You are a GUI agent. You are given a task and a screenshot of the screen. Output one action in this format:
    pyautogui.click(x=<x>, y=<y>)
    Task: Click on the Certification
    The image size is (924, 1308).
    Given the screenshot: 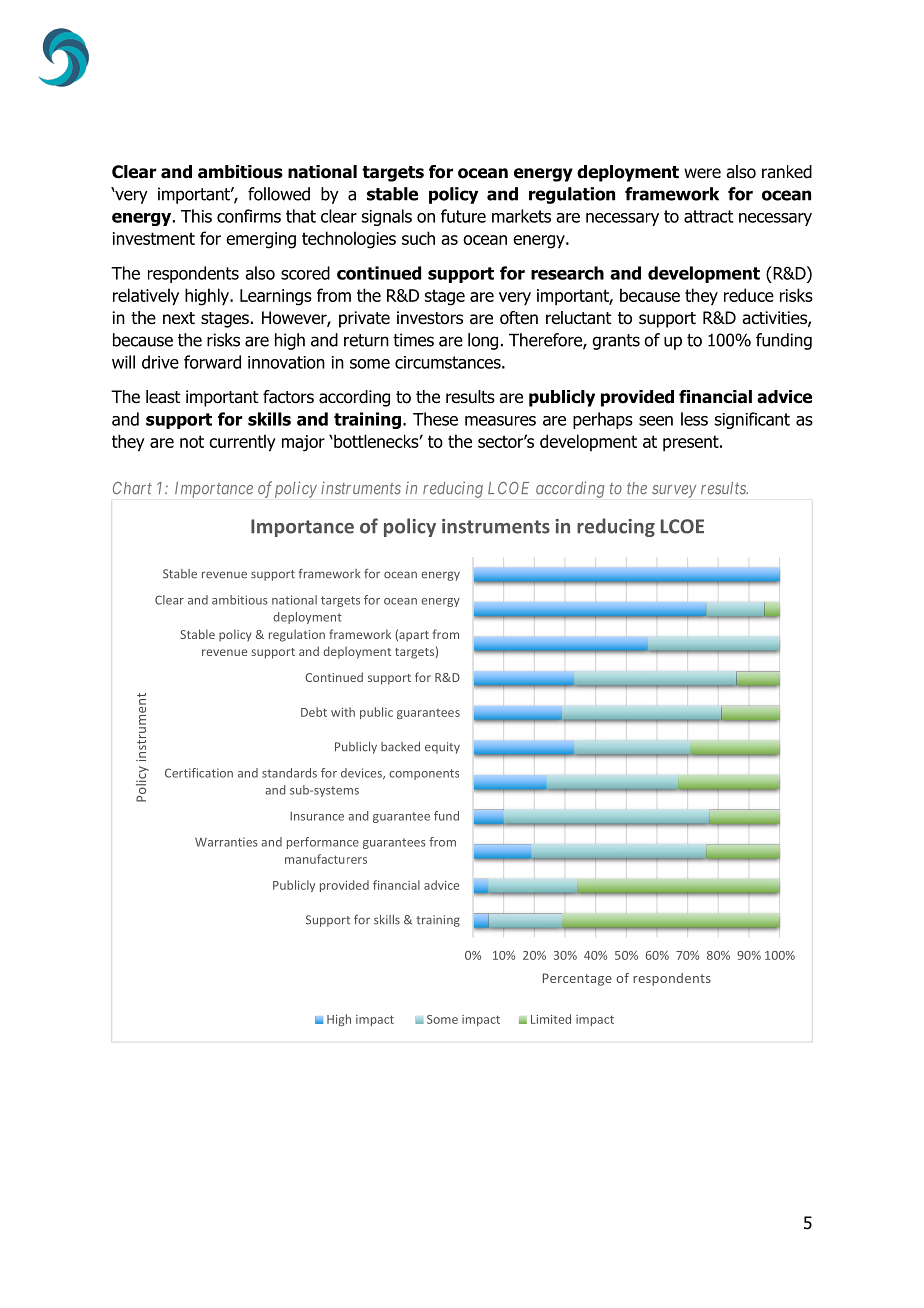 What is the action you would take?
    pyautogui.click(x=199, y=773)
